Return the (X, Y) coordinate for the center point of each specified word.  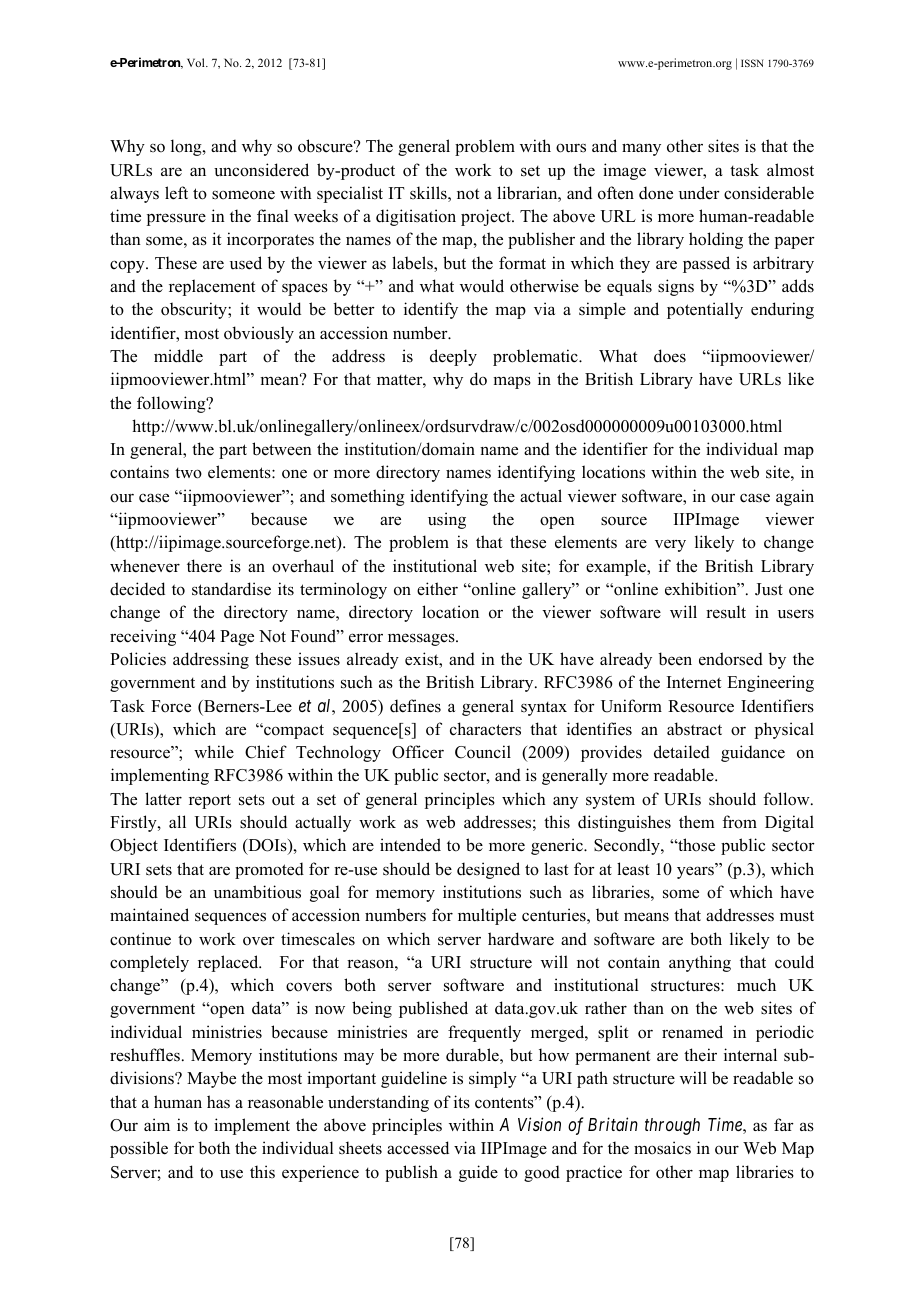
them (697, 822)
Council (483, 752)
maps (512, 382)
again (795, 497)
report (210, 801)
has (218, 1101)
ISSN (752, 63)
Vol (197, 62)
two (188, 473)
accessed (418, 1148)
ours (571, 148)
